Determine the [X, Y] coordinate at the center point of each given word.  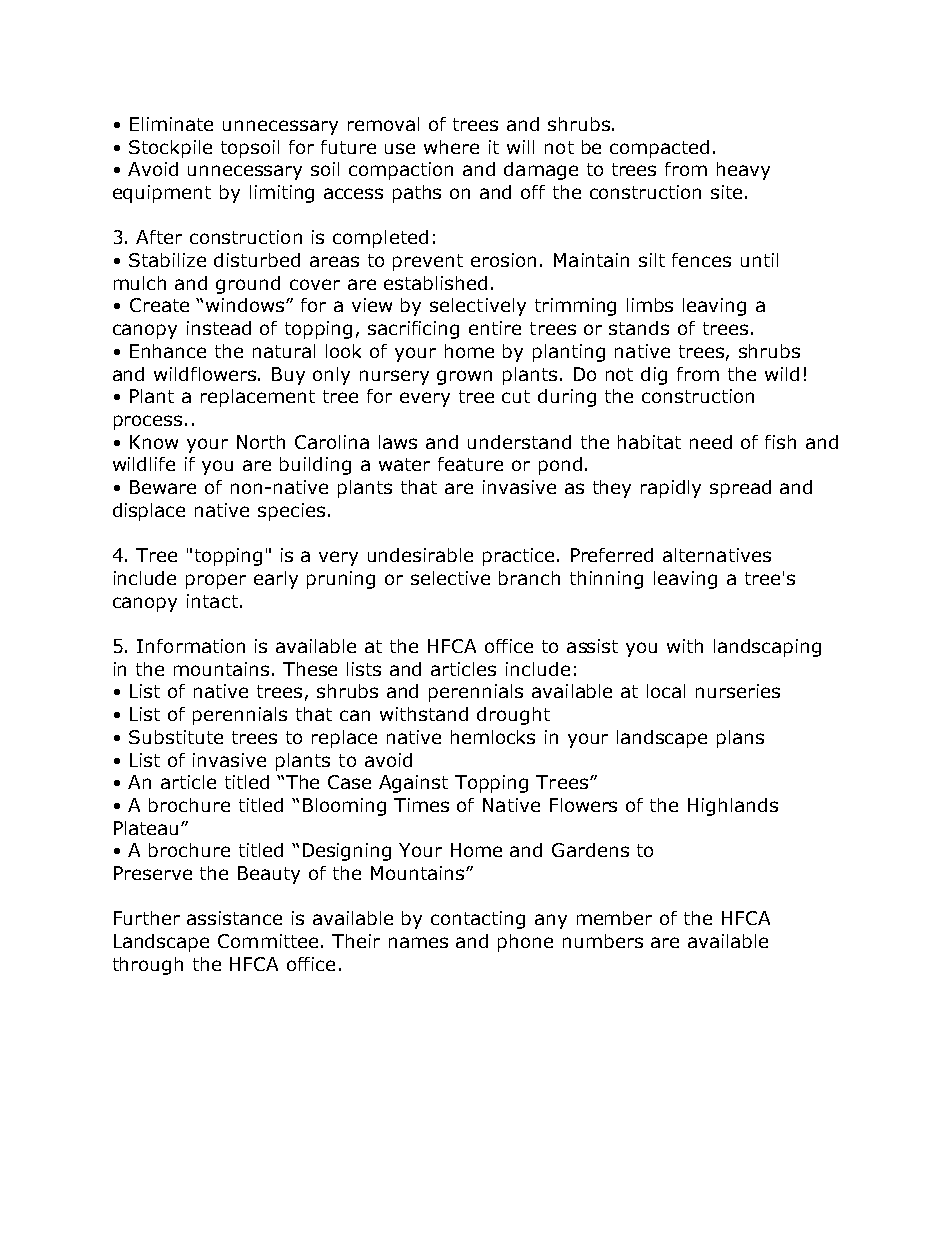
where [451, 147]
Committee [268, 941]
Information [191, 646]
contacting [478, 920]
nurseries [738, 691]
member [614, 918]
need [711, 442]
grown [464, 377]
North [261, 442]
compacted [659, 149]
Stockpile [170, 149]
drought [513, 716]
